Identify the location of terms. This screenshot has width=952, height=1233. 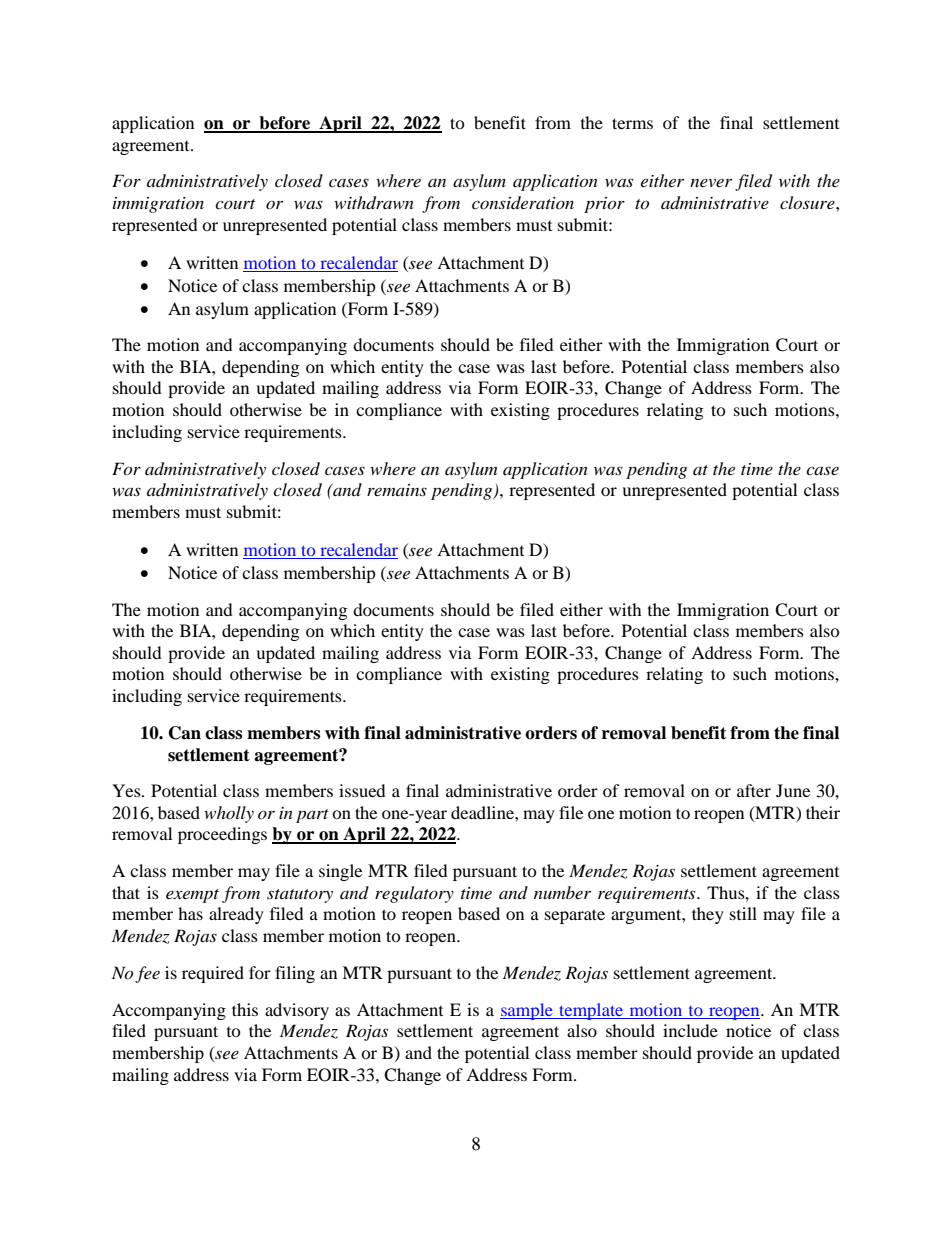
(632, 123).
